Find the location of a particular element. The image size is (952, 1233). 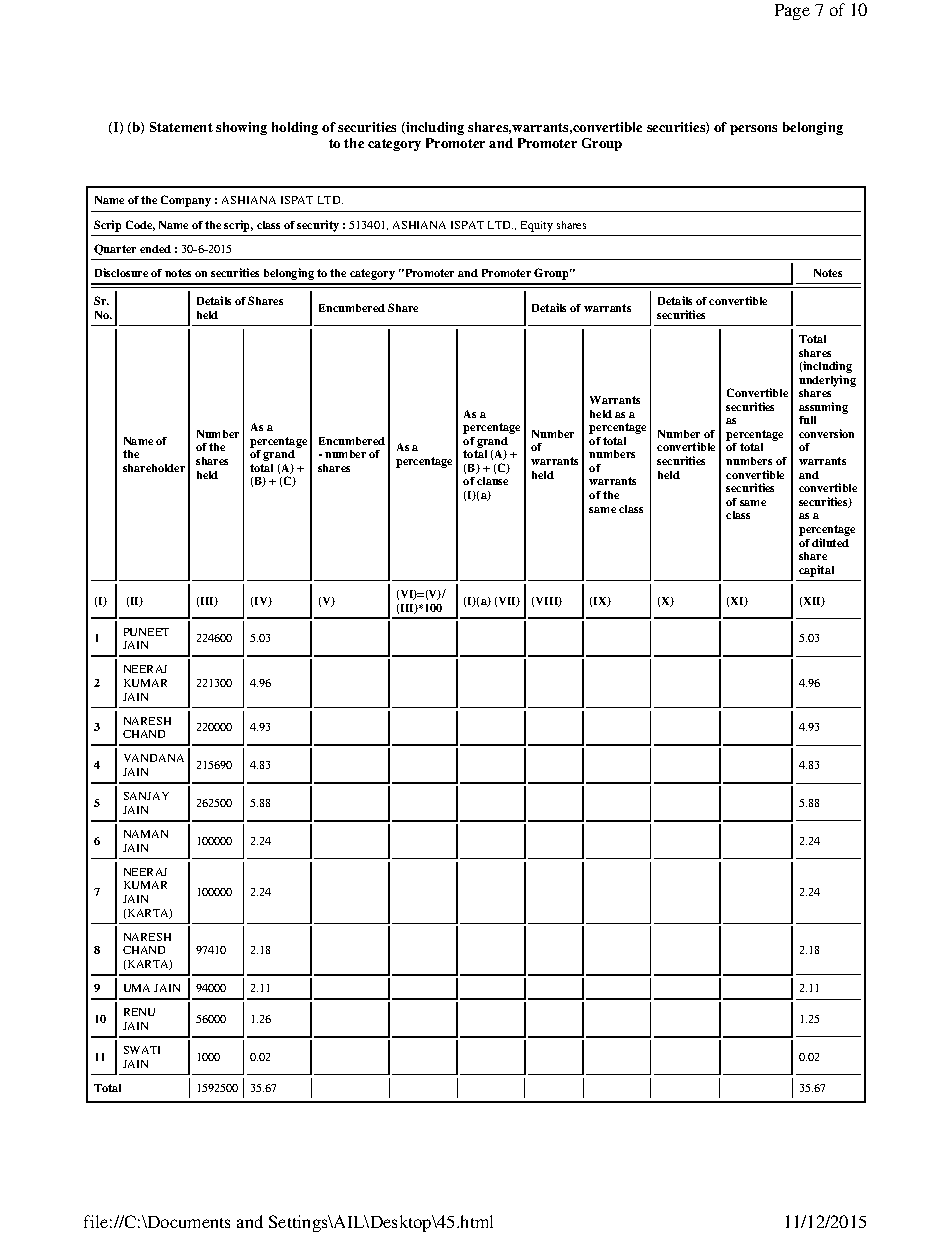

conversion is located at coordinates (826, 433).
